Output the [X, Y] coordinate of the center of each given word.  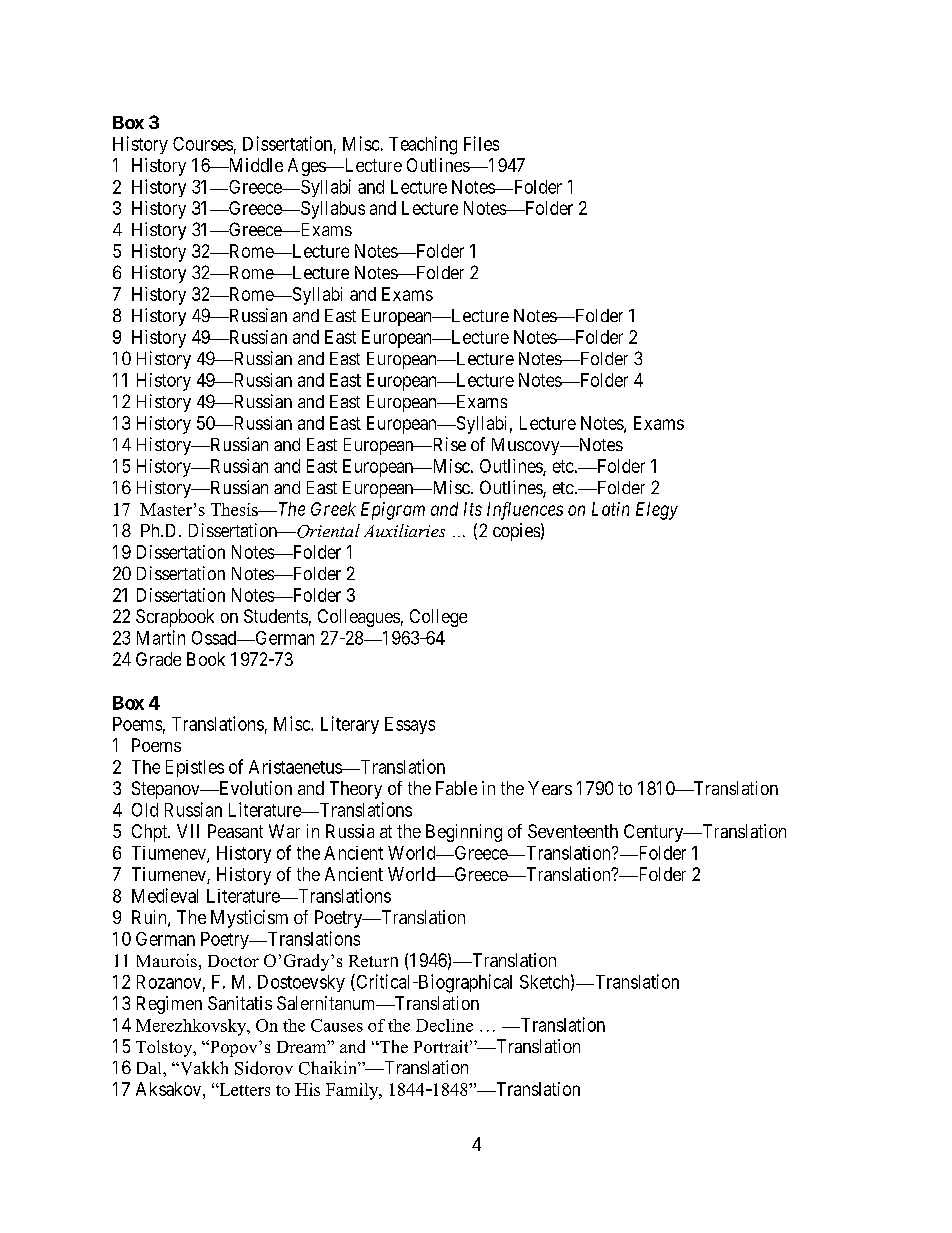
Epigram [393, 511]
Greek [333, 509]
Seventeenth [573, 831]
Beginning [464, 833]
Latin [610, 509]
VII [188, 831]
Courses [203, 144]
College [438, 618]
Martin [161, 637]
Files [481, 143]
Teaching [423, 145]
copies [516, 532]
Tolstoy [165, 1048]
